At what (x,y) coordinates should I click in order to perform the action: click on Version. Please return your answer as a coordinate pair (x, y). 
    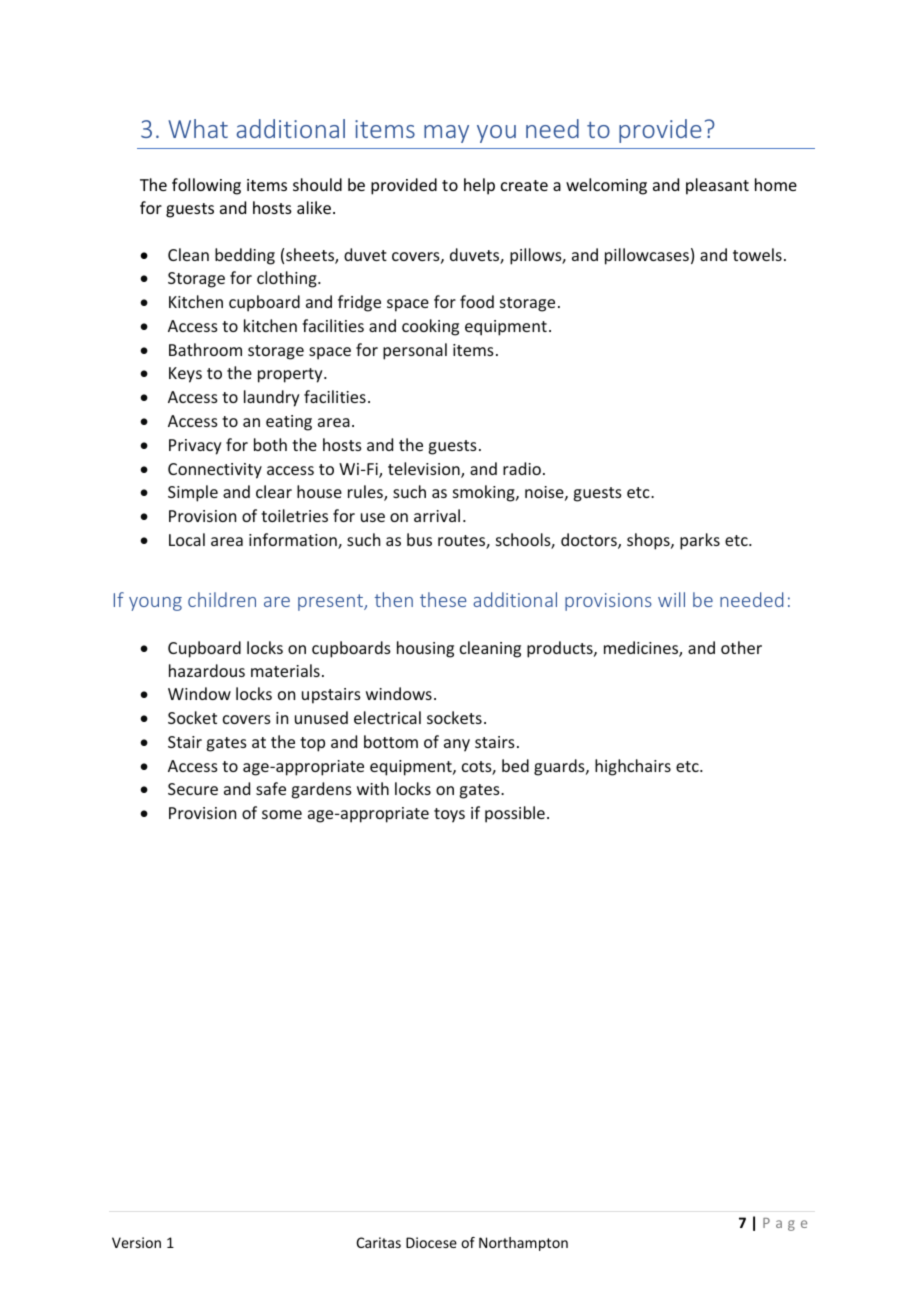
    Looking at the image, I should click on (136, 1242).
